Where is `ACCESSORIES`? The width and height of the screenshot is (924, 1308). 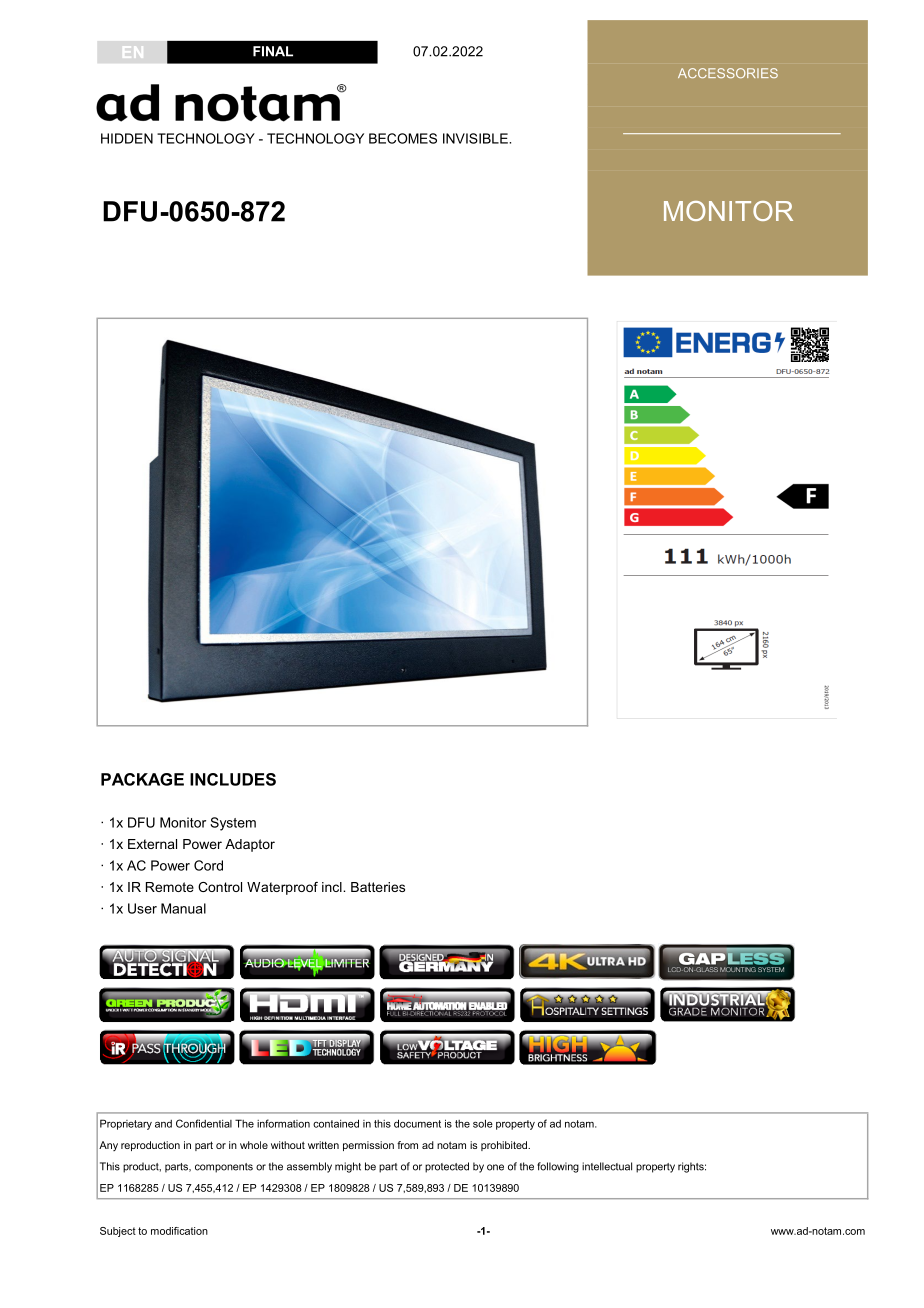
ACCESSORIES is located at coordinates (728, 73).
